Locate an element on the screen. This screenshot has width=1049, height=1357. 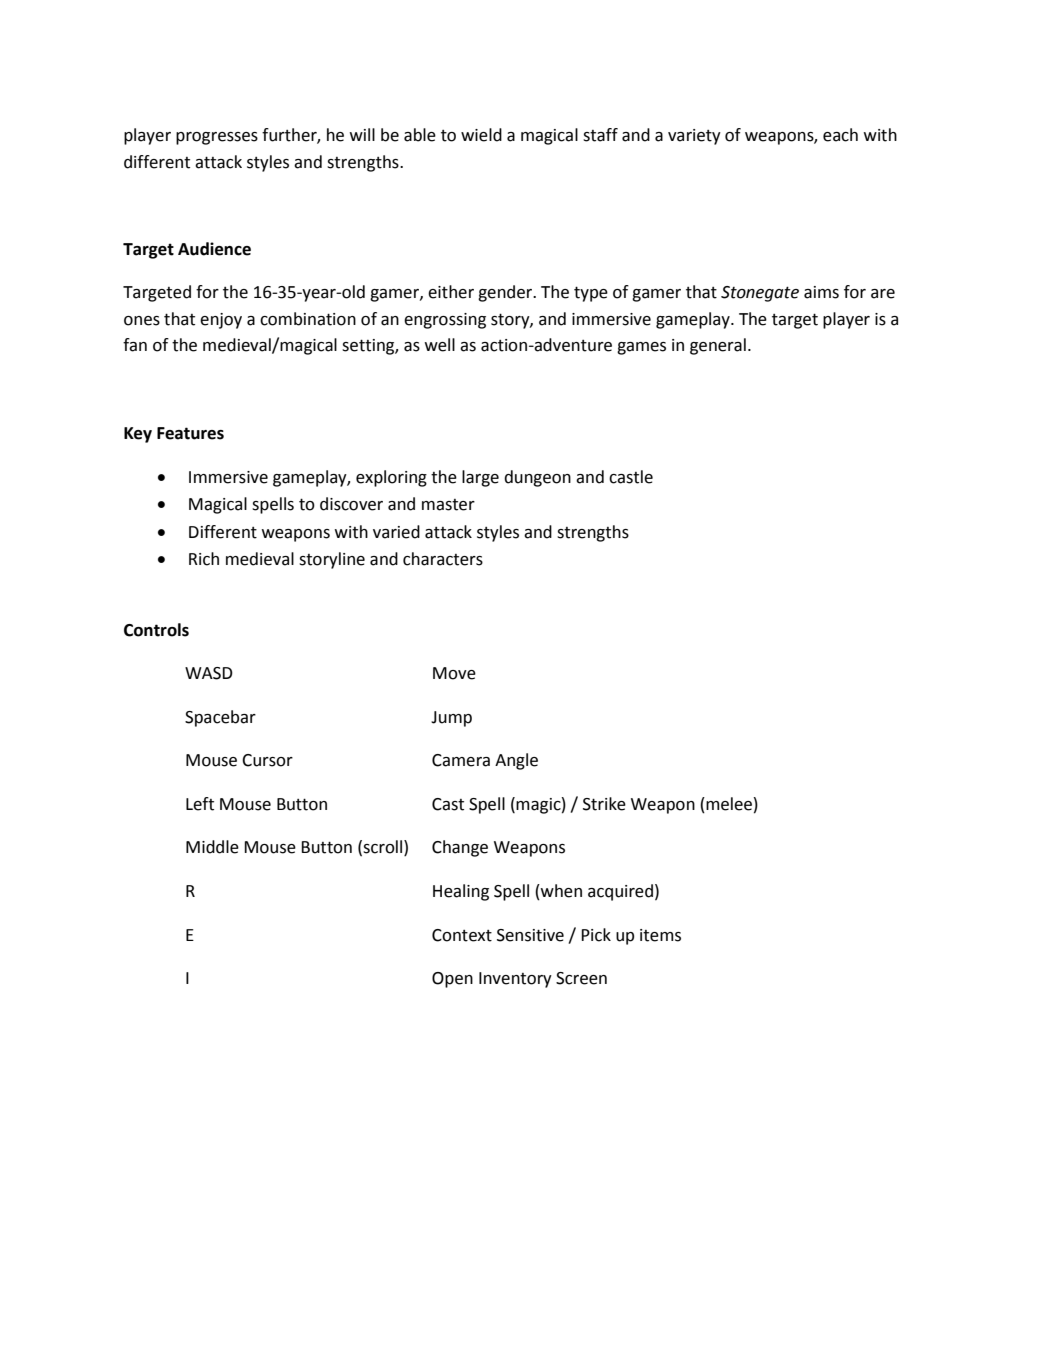
Middle is located at coordinates (212, 847).
